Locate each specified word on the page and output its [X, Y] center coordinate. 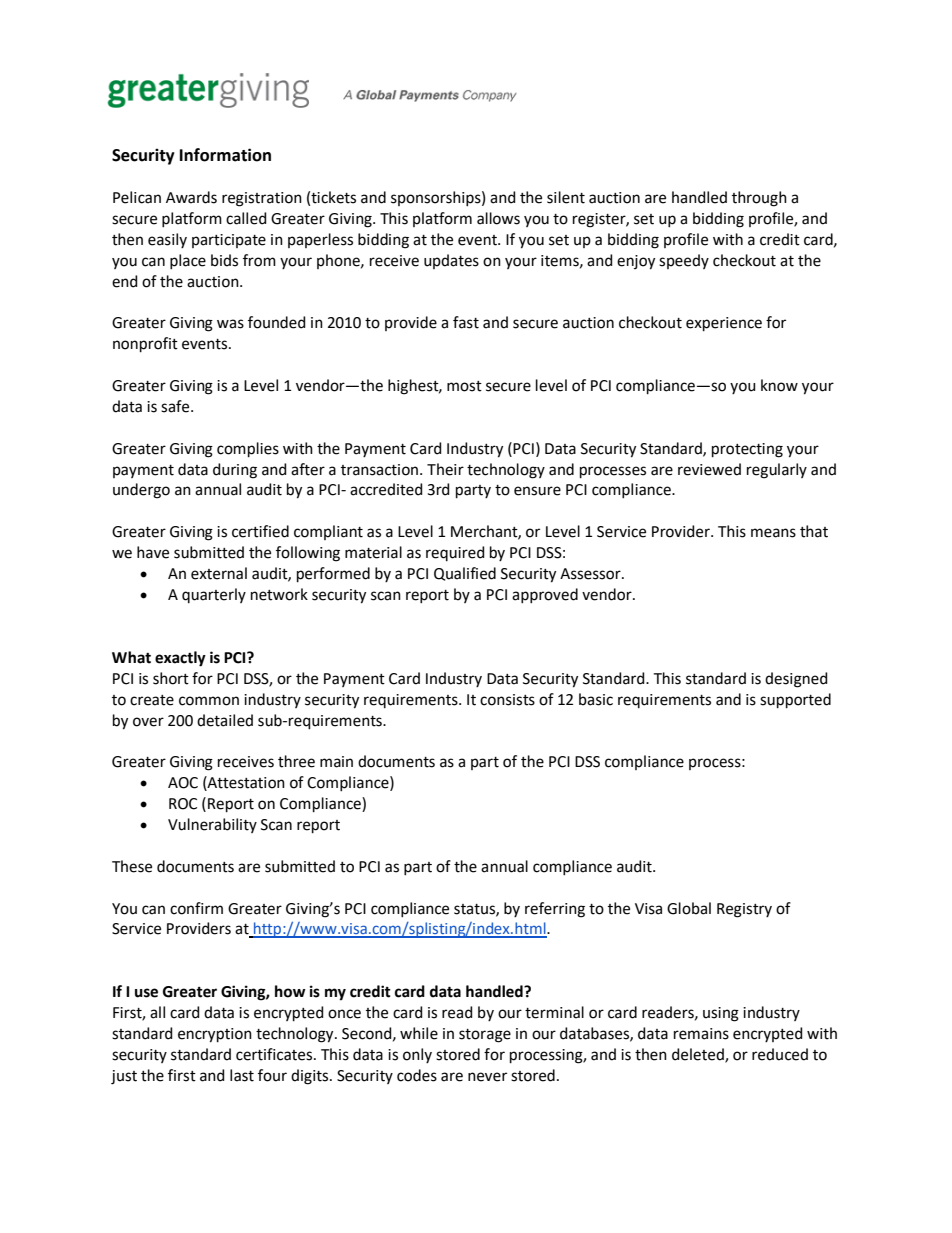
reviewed [709, 469]
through [759, 199]
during [235, 471]
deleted [699, 1055]
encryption [215, 1035]
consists [507, 700]
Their [445, 469]
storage [485, 1036]
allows [498, 218]
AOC [183, 783]
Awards [191, 197]
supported [795, 700]
